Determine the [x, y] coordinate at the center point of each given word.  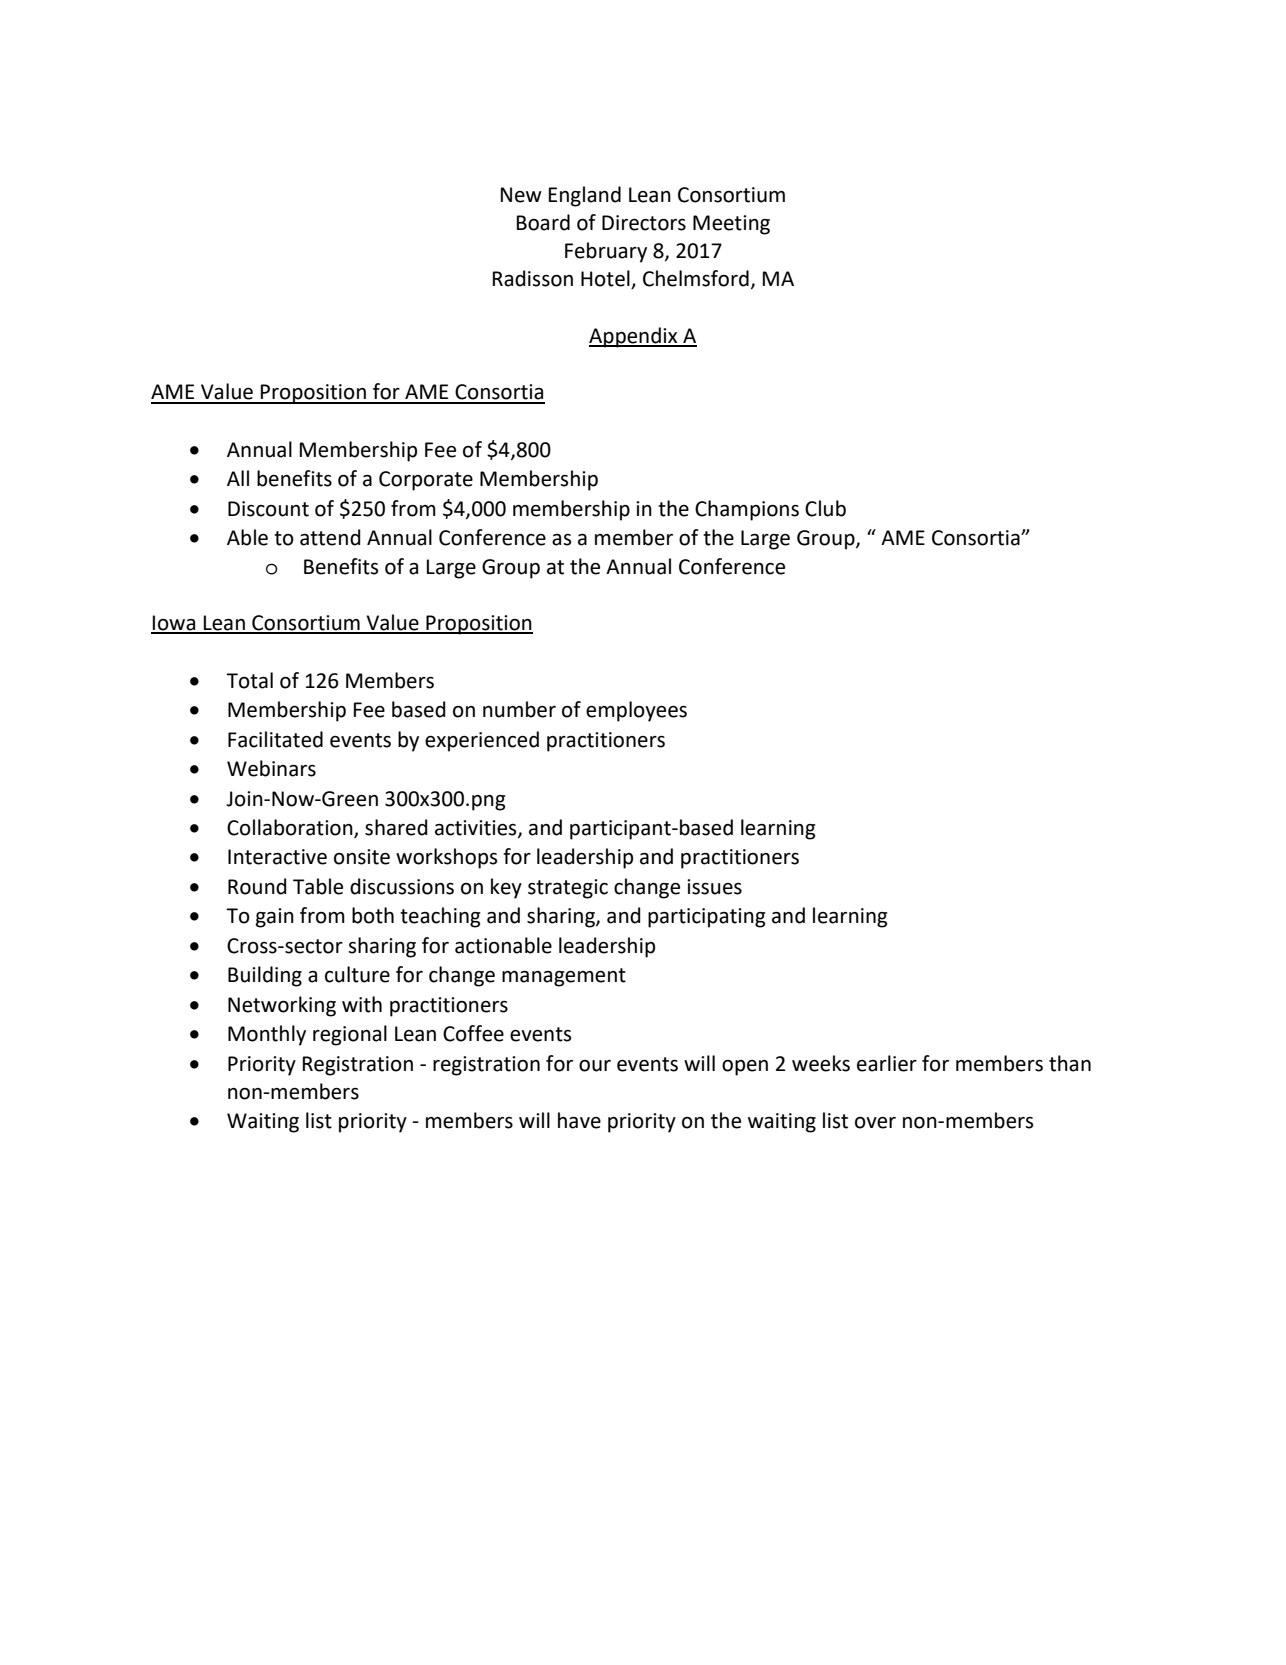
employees [636, 711]
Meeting [731, 225]
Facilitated [275, 739]
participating [707, 918]
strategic [568, 889]
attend [330, 537]
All [238, 478]
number [519, 709]
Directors [644, 223]
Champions [747, 510]
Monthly [267, 1035]
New [521, 195]
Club [825, 508]
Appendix [634, 337]
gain [275, 918]
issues [714, 887]
